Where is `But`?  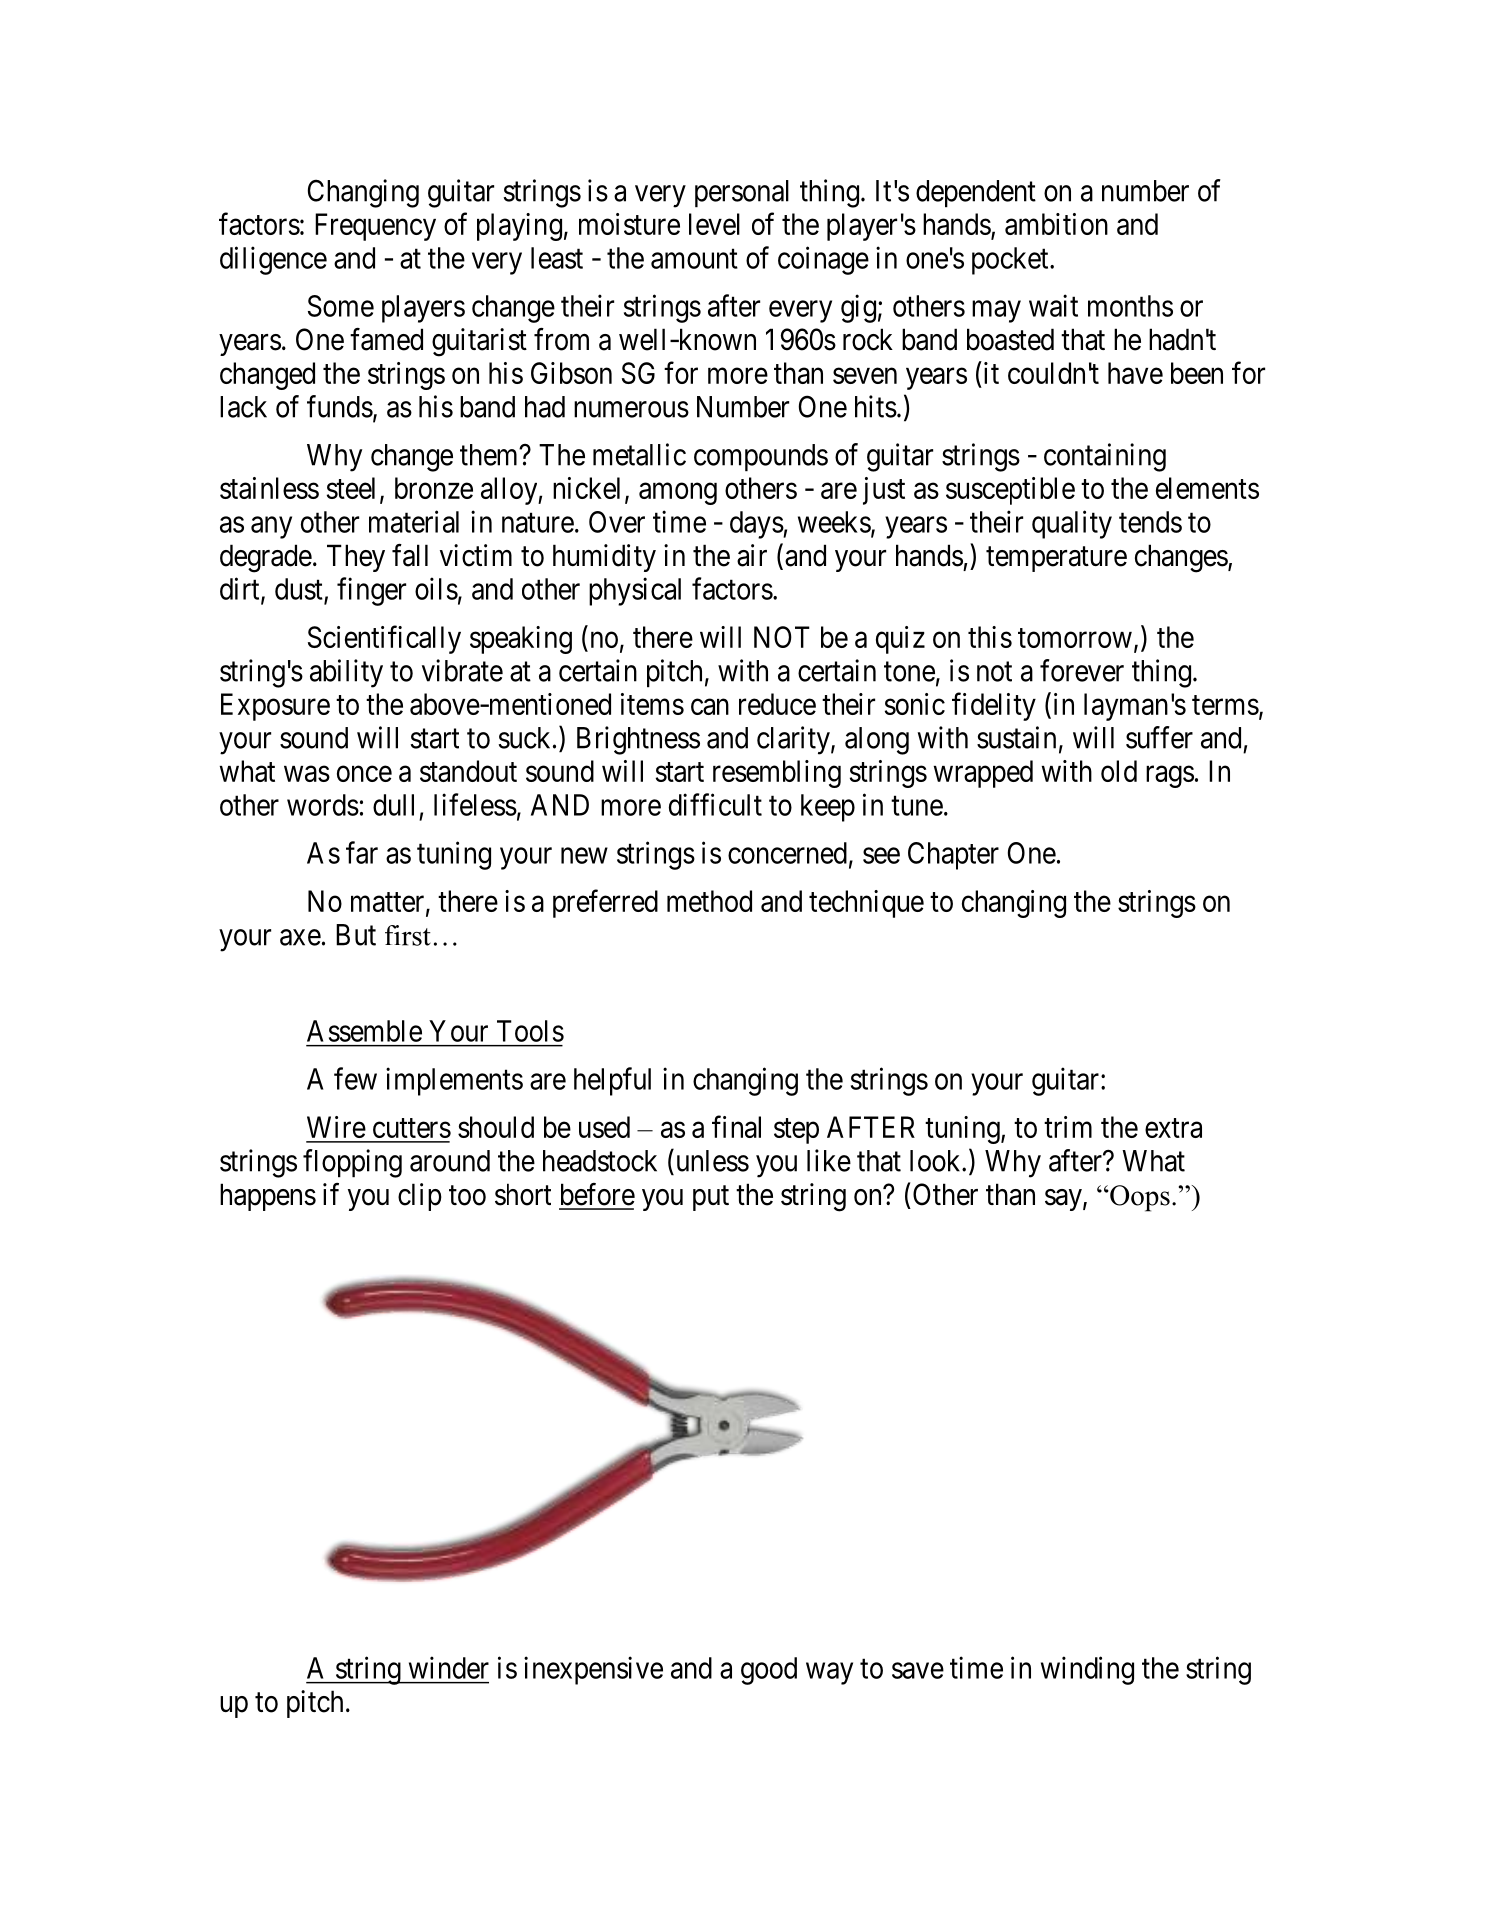 But is located at coordinates (356, 935).
